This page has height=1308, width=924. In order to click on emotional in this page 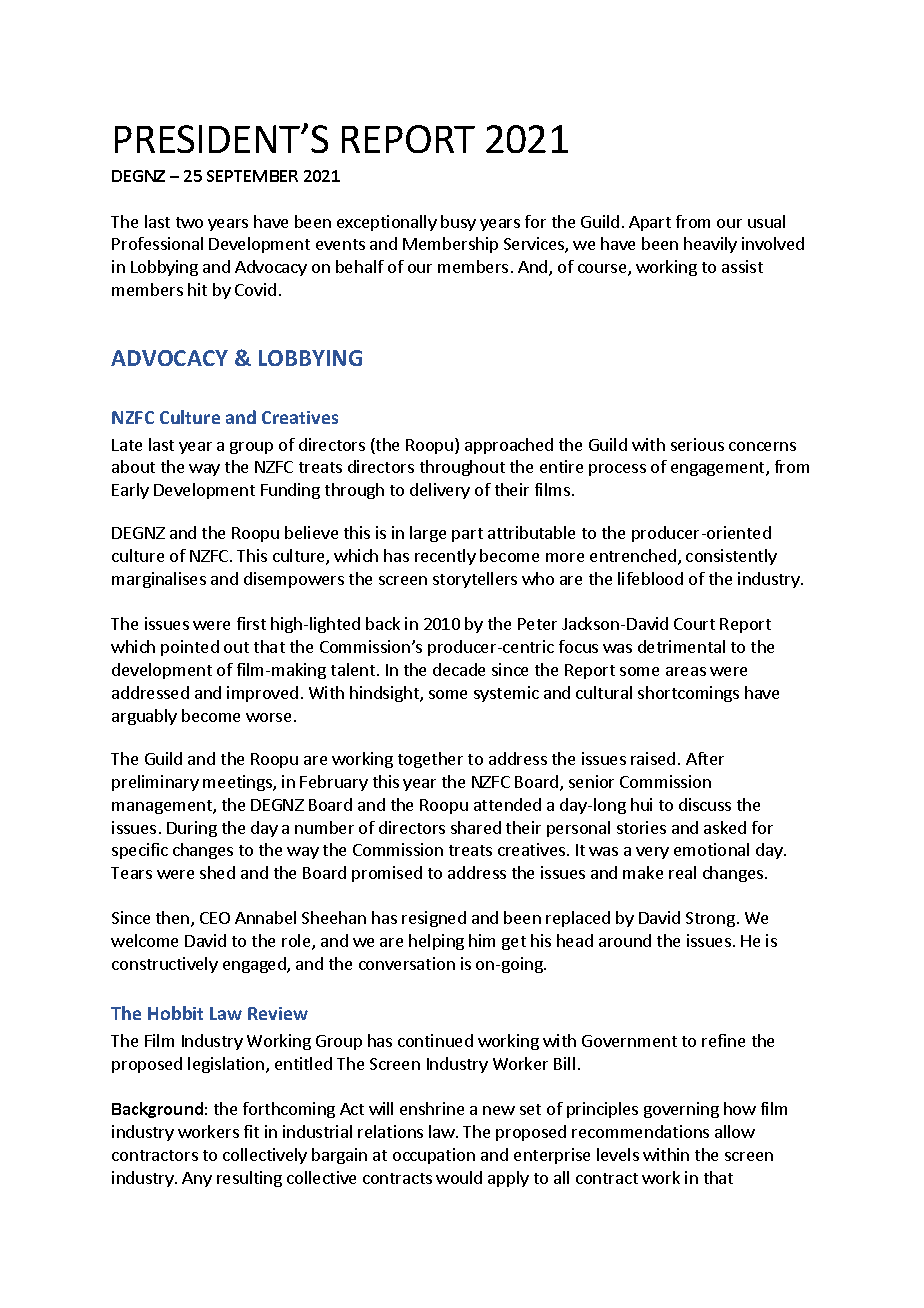, I will do `click(711, 849)`.
